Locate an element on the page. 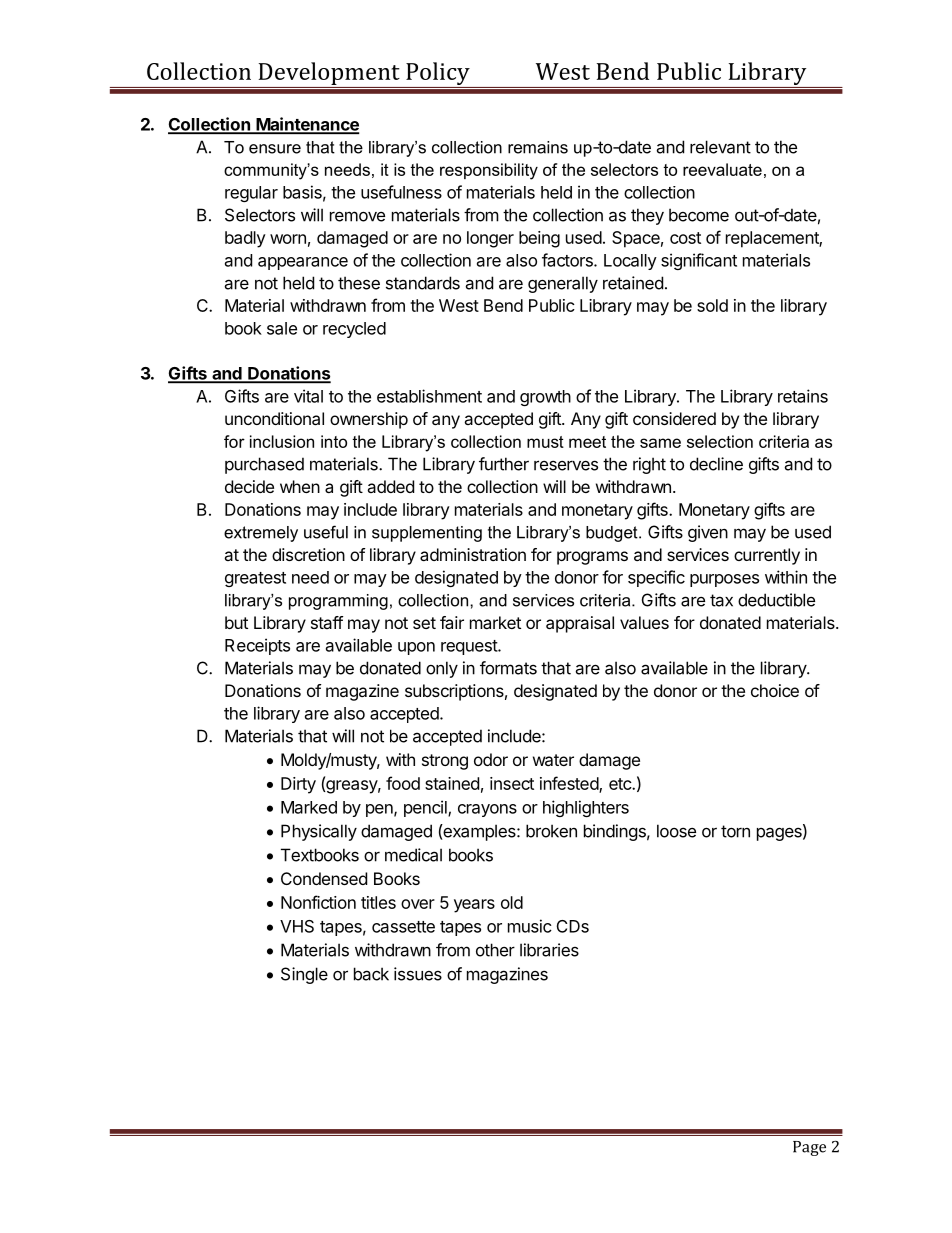 This image has width=952, height=1233. VHS is located at coordinates (297, 926).
